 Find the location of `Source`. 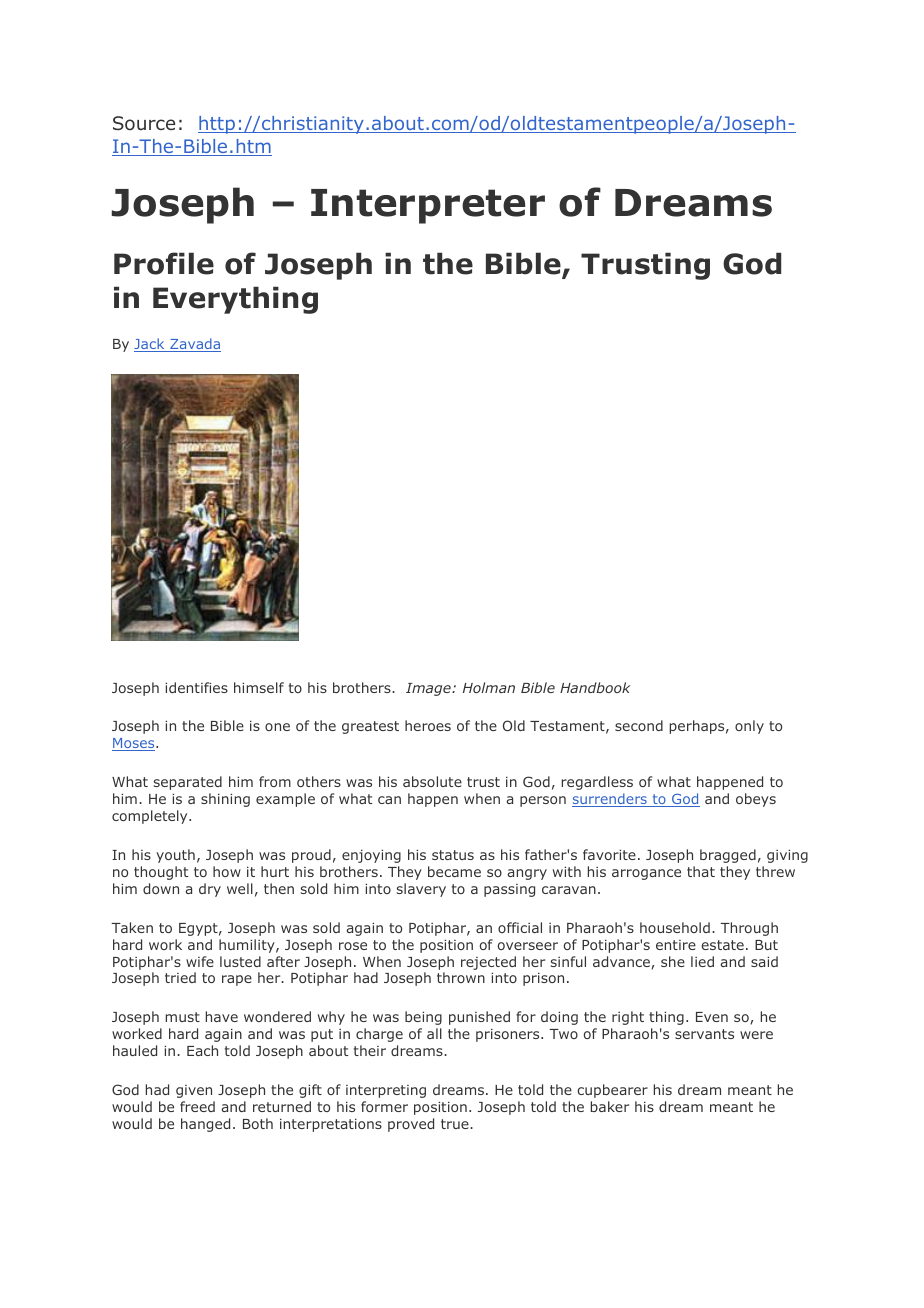

Source is located at coordinates (144, 123).
